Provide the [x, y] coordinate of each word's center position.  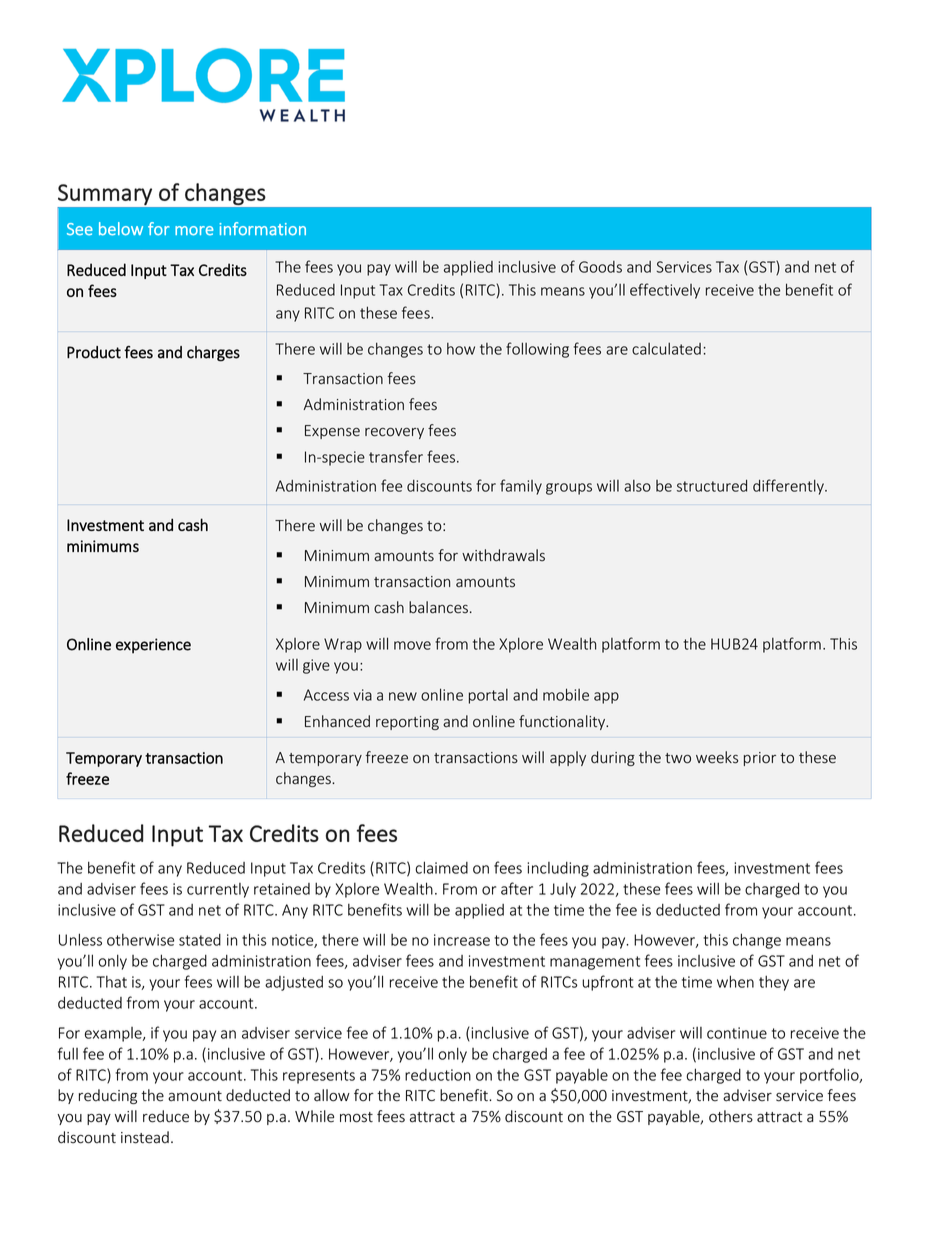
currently [218, 890]
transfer [396, 456]
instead [145, 1137]
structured [712, 486]
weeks [717, 757]
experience [153, 646]
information [262, 229]
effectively [665, 291]
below [121, 229]
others [731, 1116]
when [735, 981]
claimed [441, 867]
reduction [438, 1075]
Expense [332, 432]
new [403, 696]
